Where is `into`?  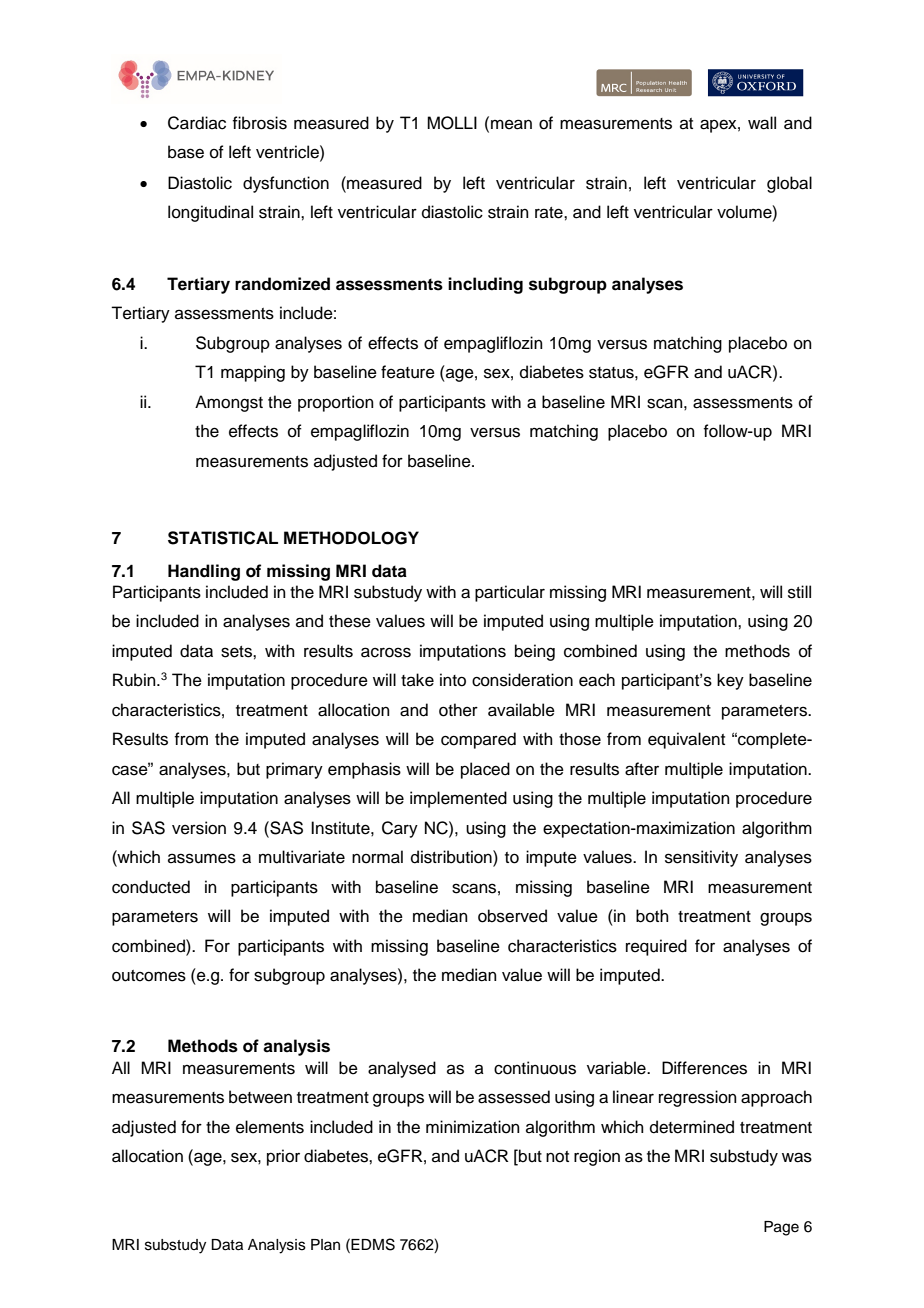
into is located at coordinates (453, 680).
